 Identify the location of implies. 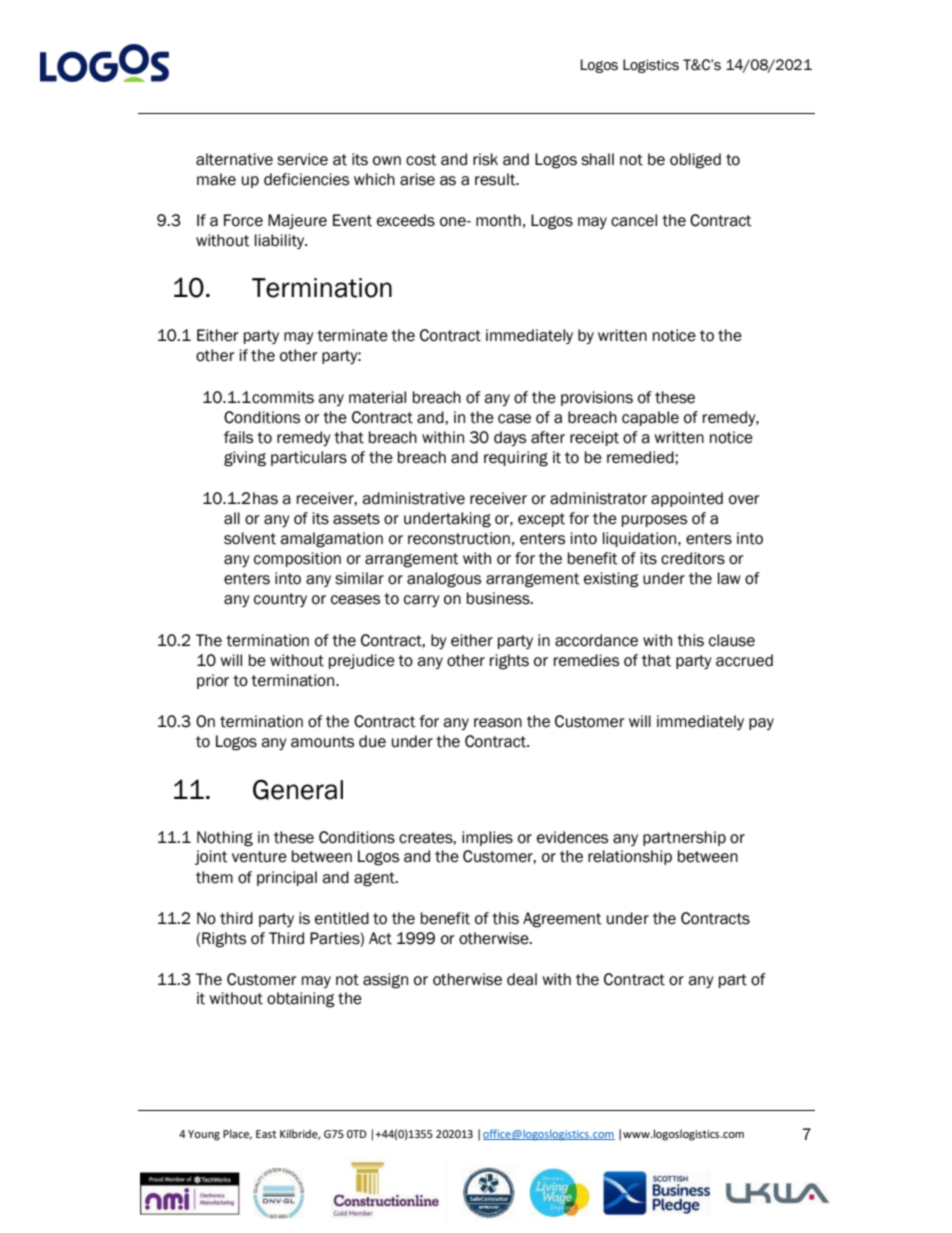
(487, 838).
